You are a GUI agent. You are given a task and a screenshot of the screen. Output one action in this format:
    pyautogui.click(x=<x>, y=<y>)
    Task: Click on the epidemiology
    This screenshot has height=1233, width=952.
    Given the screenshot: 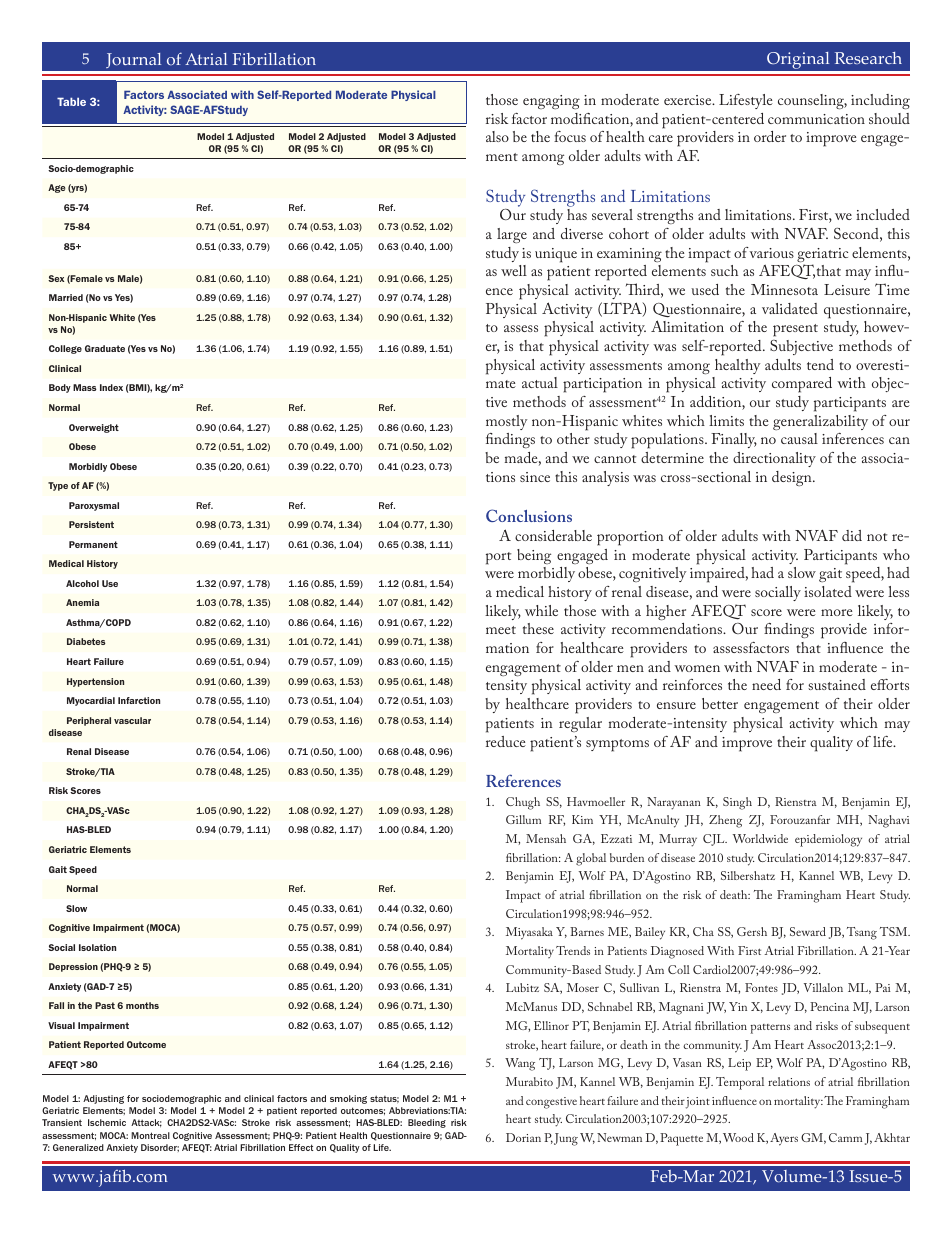 What is the action you would take?
    pyautogui.click(x=828, y=840)
